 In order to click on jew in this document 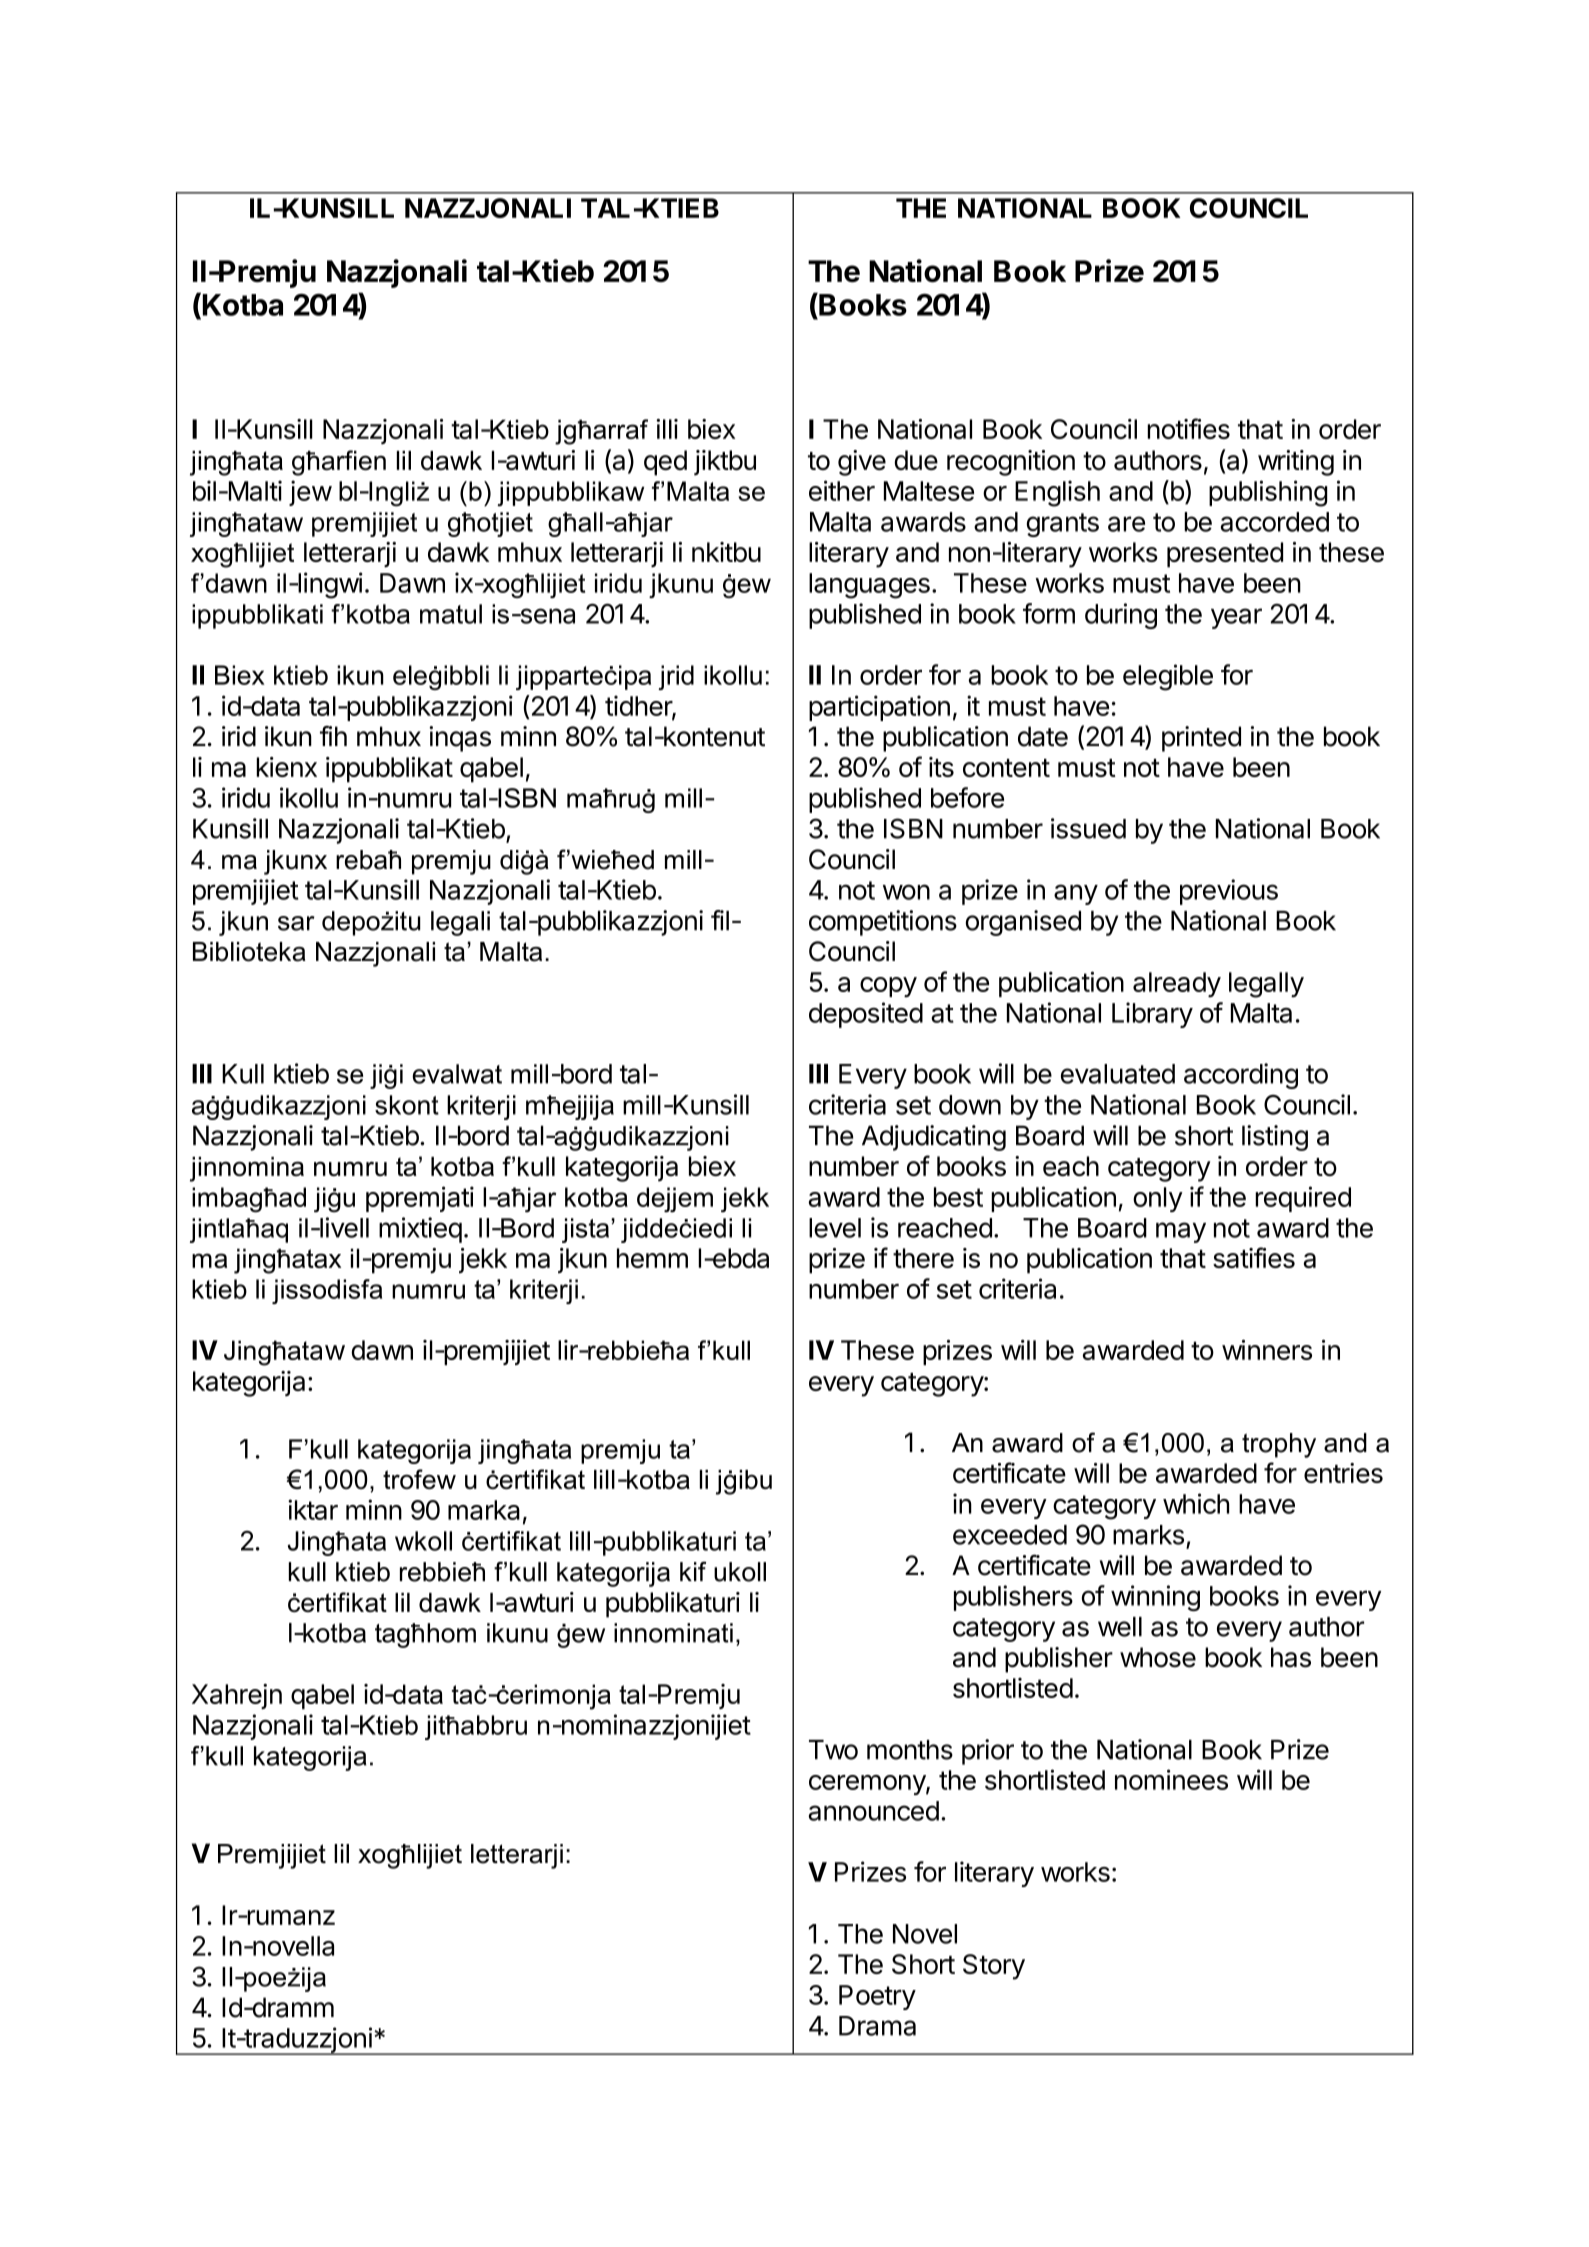, I will do `click(310, 493)`.
